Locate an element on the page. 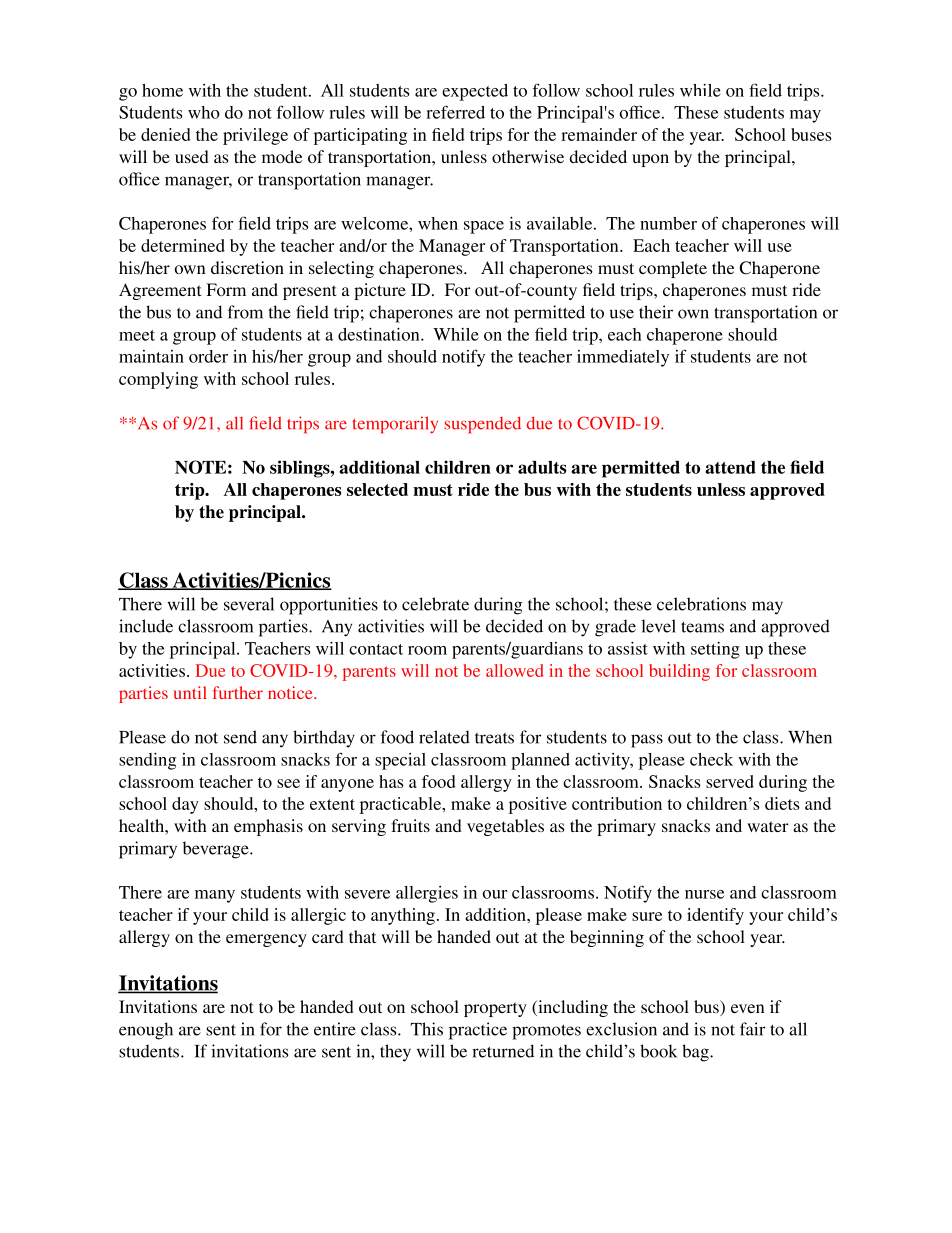 Image resolution: width=952 pixels, height=1233 pixels. referred is located at coordinates (455, 112).
